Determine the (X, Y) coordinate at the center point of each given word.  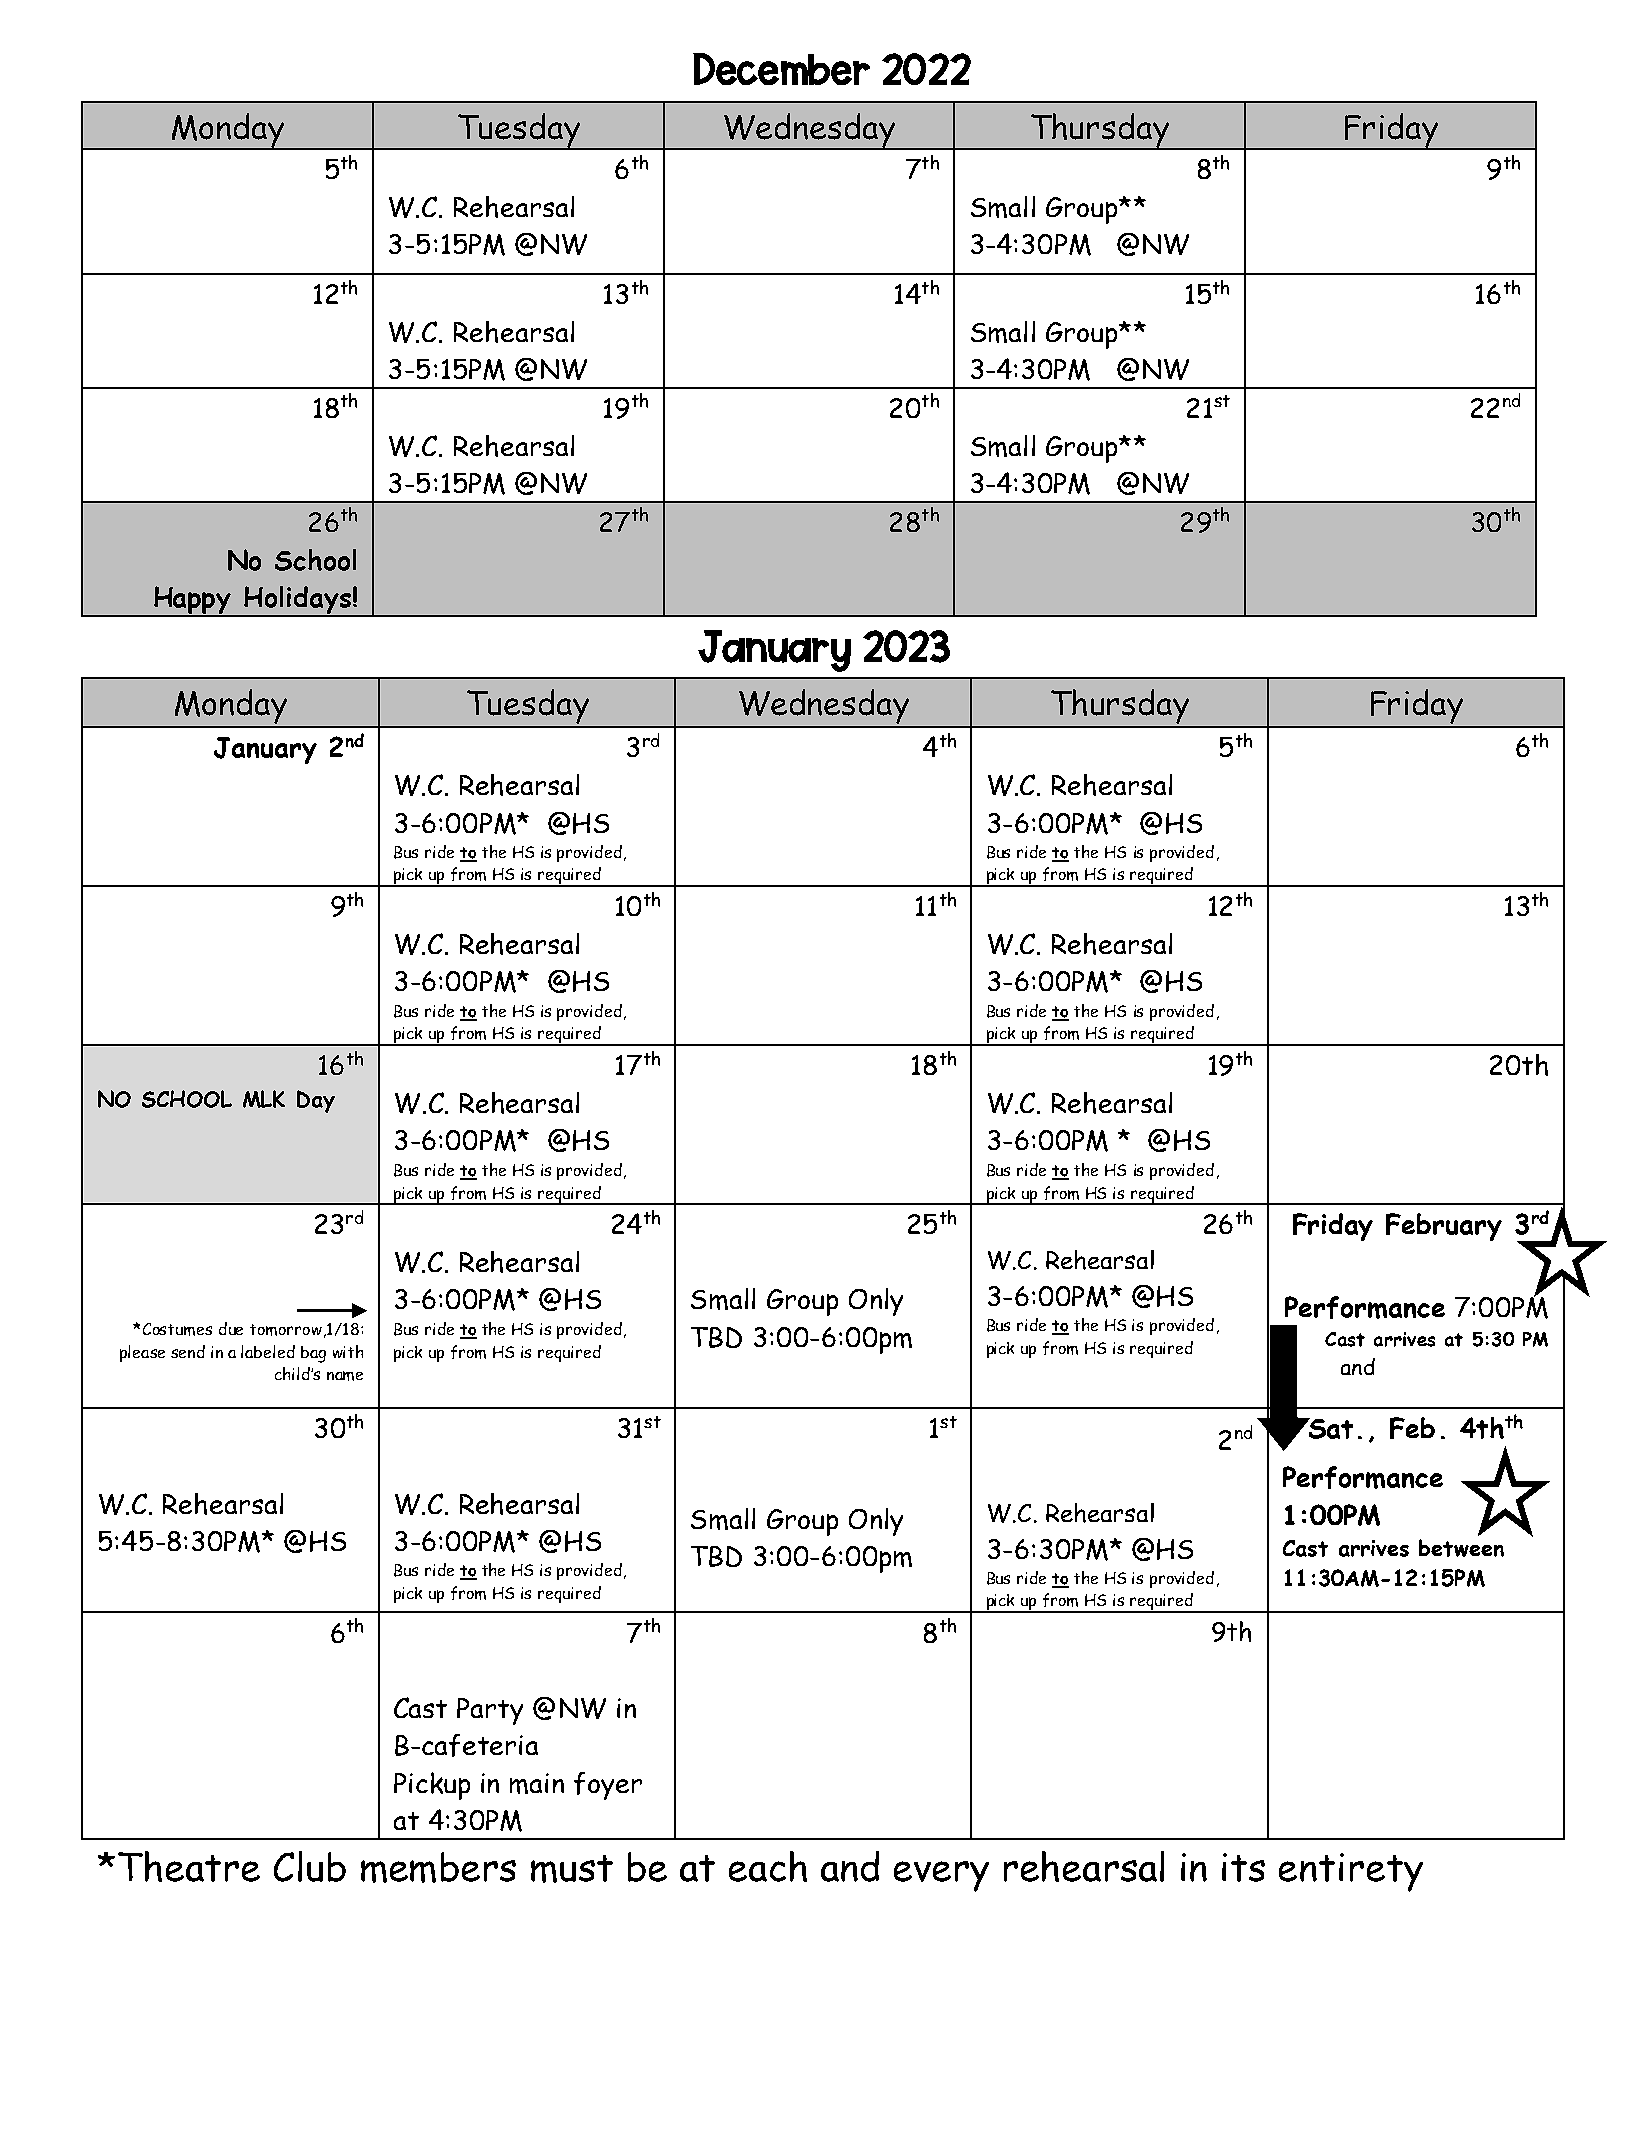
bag (313, 1354)
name (345, 1376)
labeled (268, 1351)
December (781, 69)
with (348, 1351)
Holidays (297, 601)
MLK (264, 1099)
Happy (193, 601)
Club (310, 1866)
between (1461, 1548)
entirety (1351, 1872)
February (1444, 1227)
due (231, 1328)
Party (490, 1711)
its (1243, 1867)
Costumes (177, 1329)
